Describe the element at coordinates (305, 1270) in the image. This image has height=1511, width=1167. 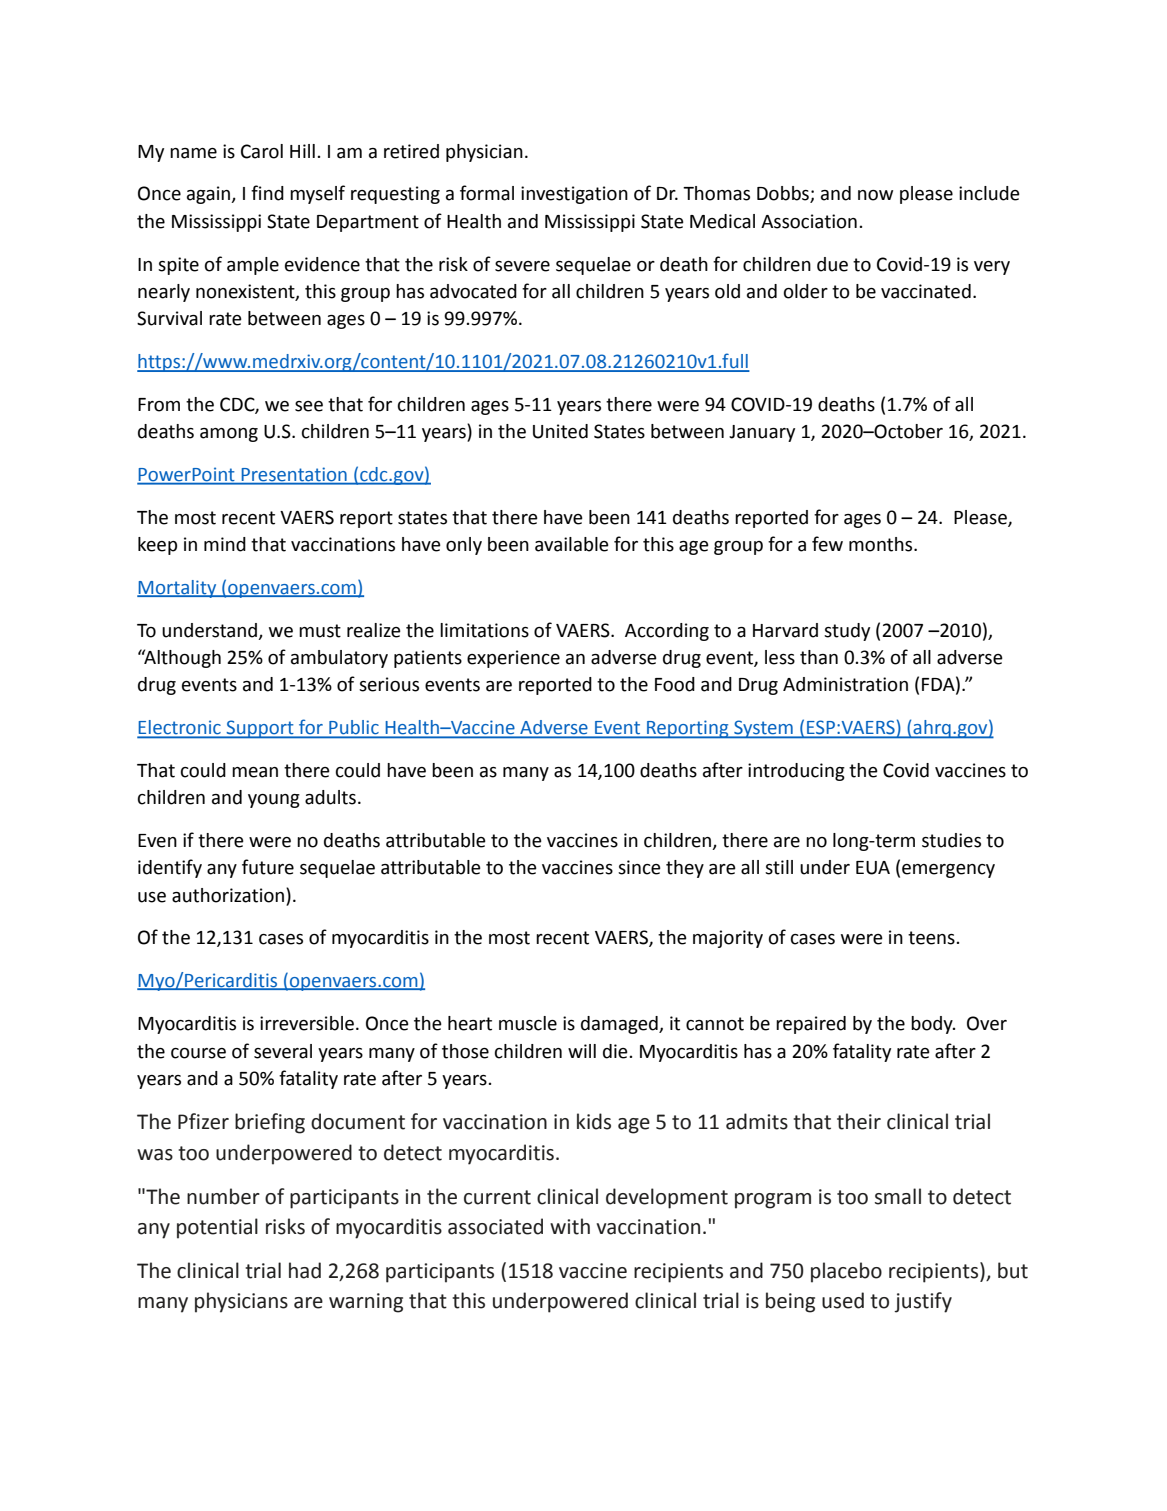
I see `had` at that location.
